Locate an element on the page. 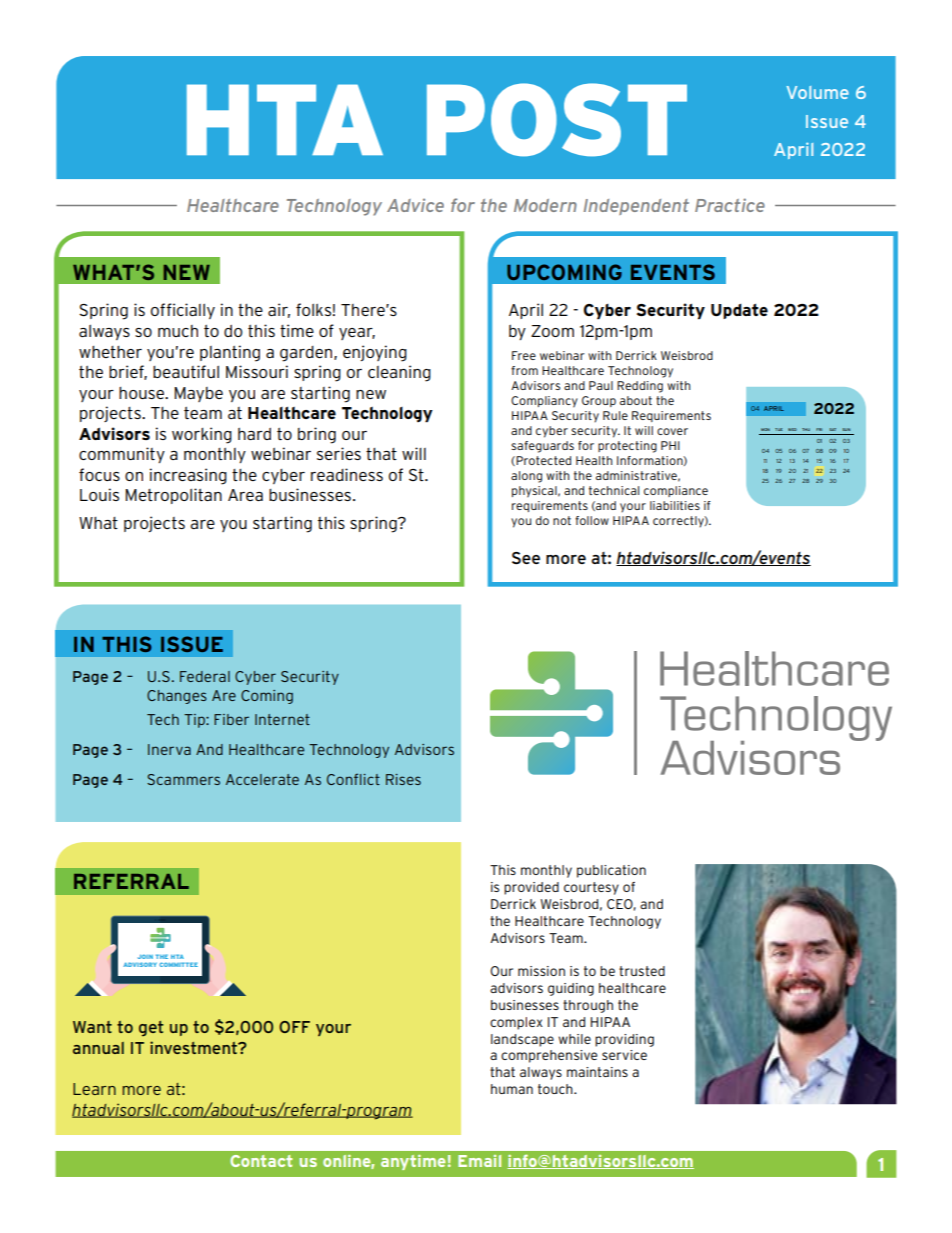 The image size is (952, 1233). from is located at coordinates (524, 370).
